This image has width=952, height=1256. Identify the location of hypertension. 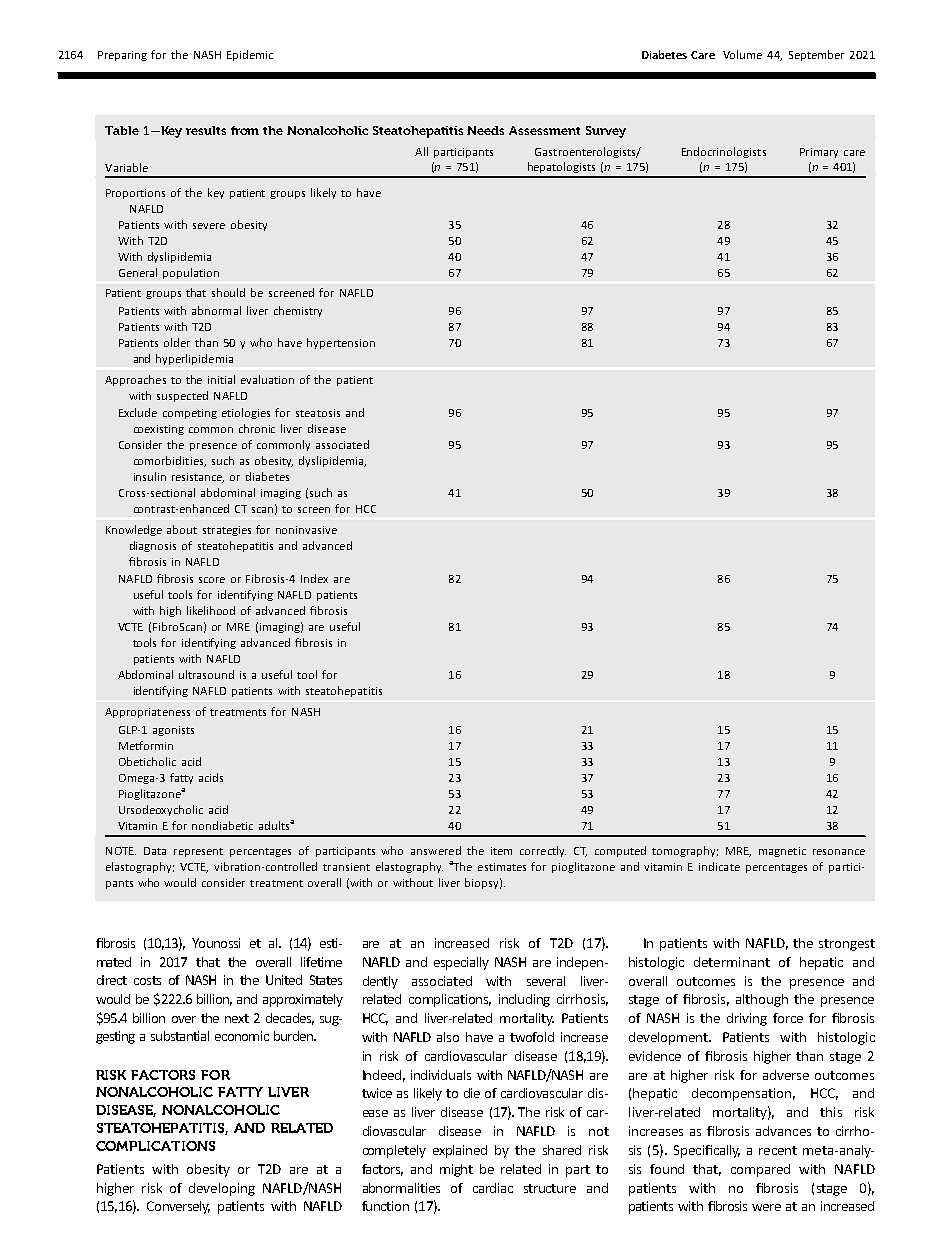
(341, 343).
